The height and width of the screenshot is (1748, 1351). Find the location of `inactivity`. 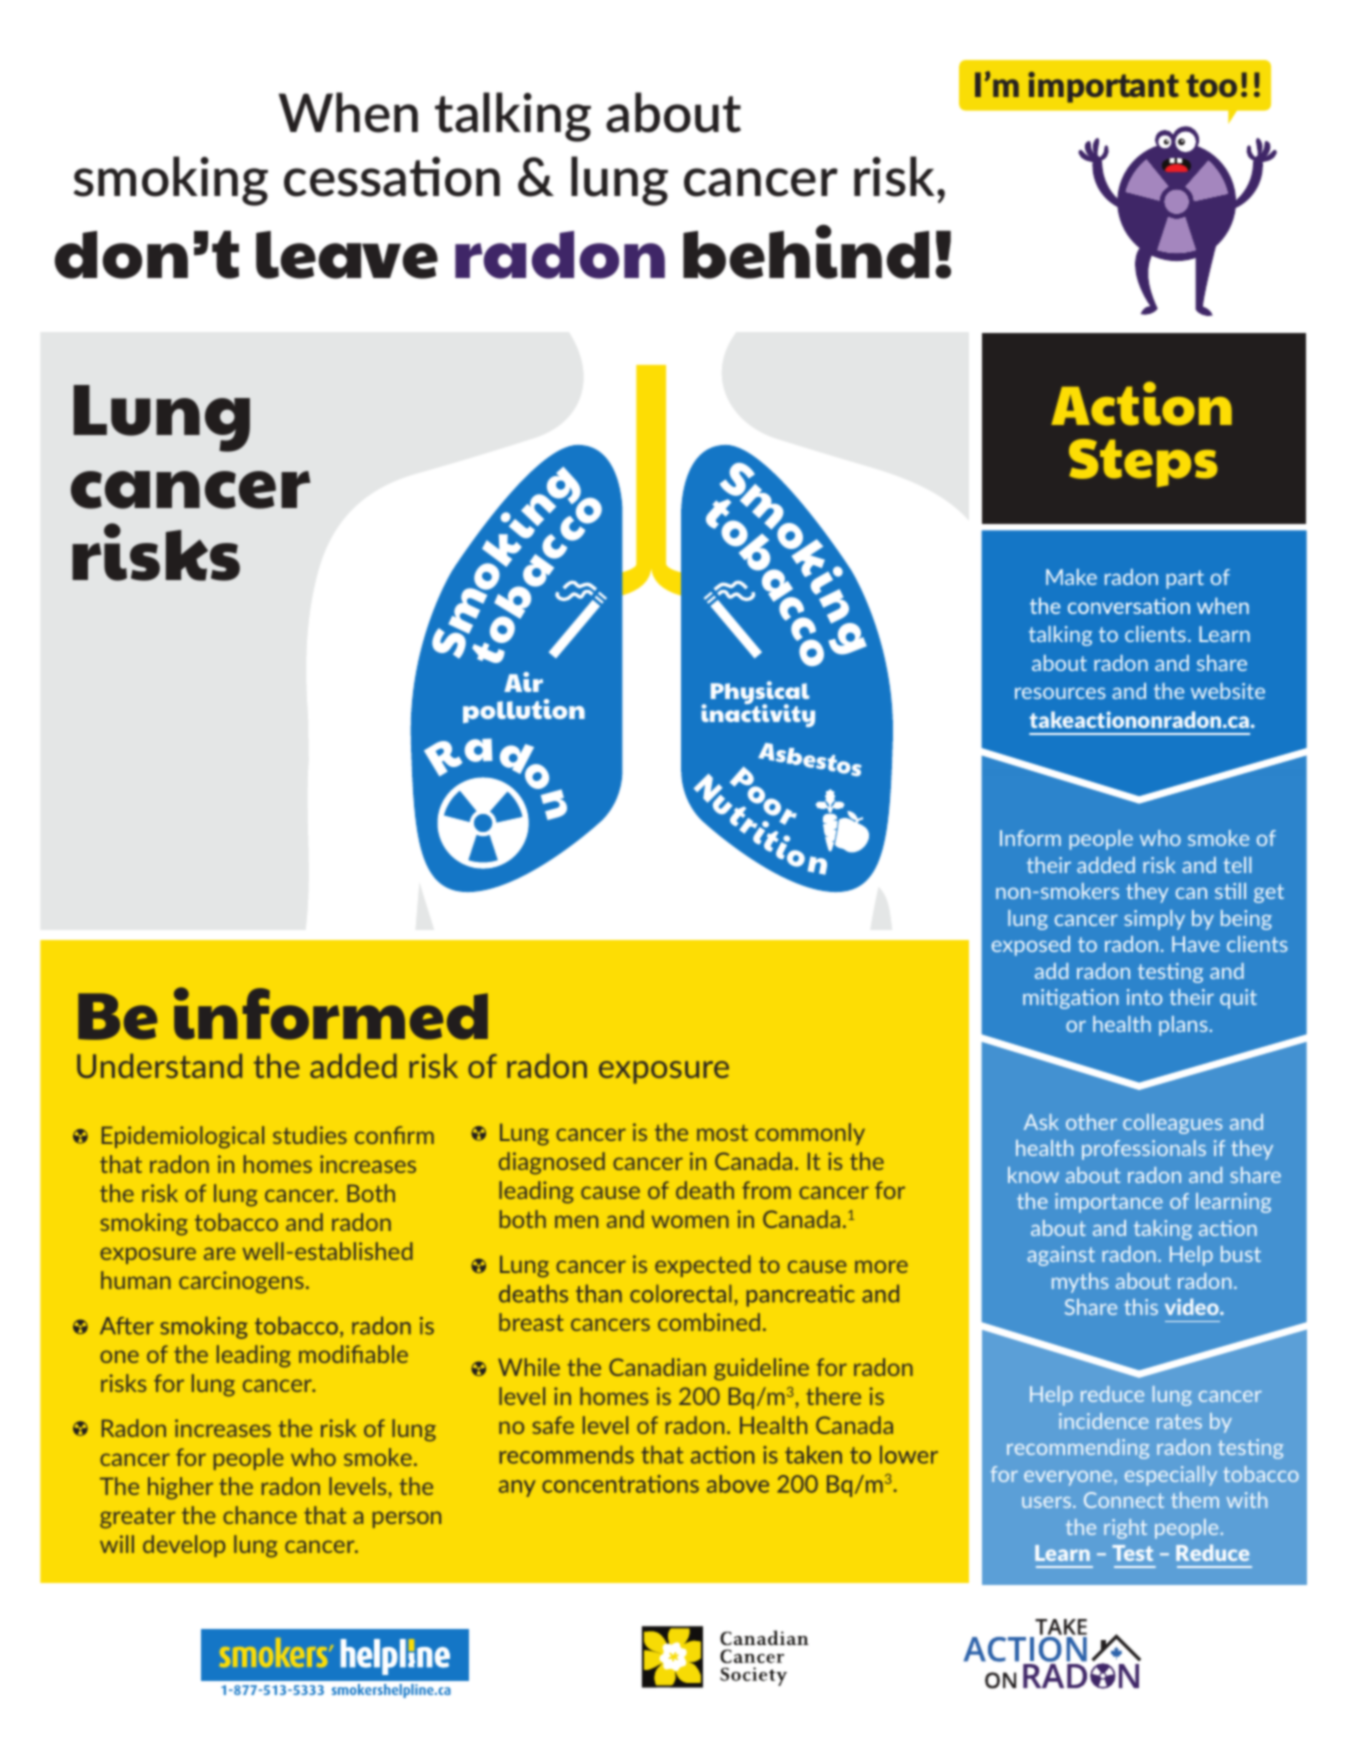

inactivity is located at coordinates (758, 714).
